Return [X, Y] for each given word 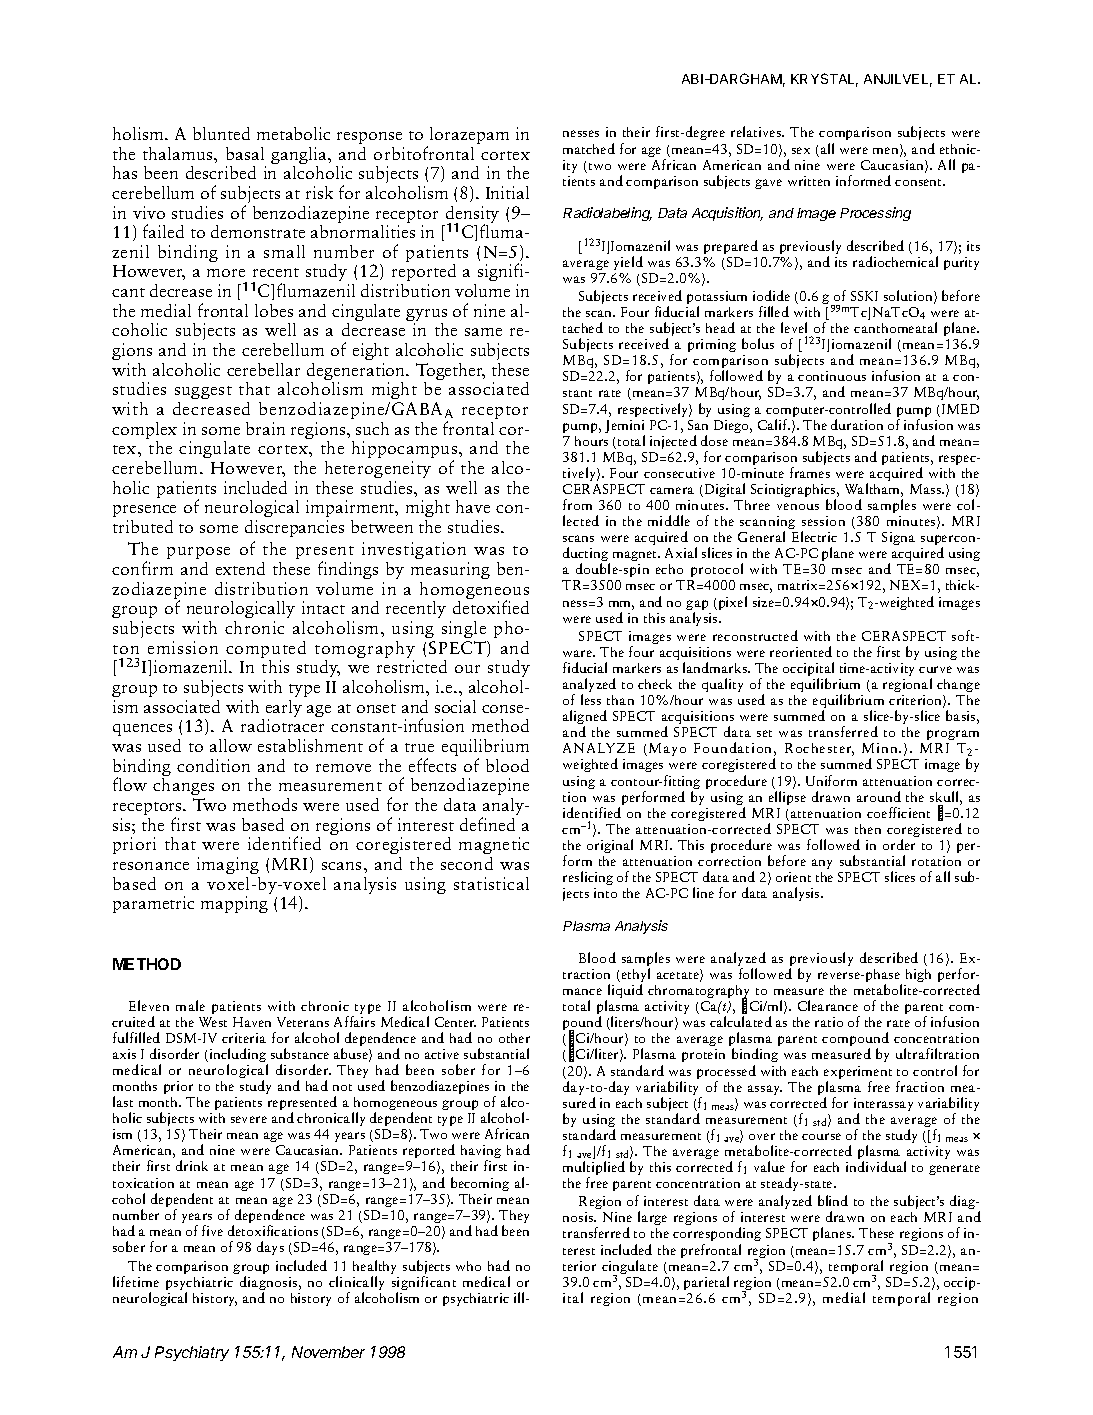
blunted [221, 133]
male [190, 1005]
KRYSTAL [824, 80]
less [591, 699]
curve [935, 669]
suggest [203, 394]
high [918, 975]
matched [589, 148]
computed [265, 651]
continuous [832, 376]
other [514, 1038]
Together [450, 373]
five [212, 1230]
